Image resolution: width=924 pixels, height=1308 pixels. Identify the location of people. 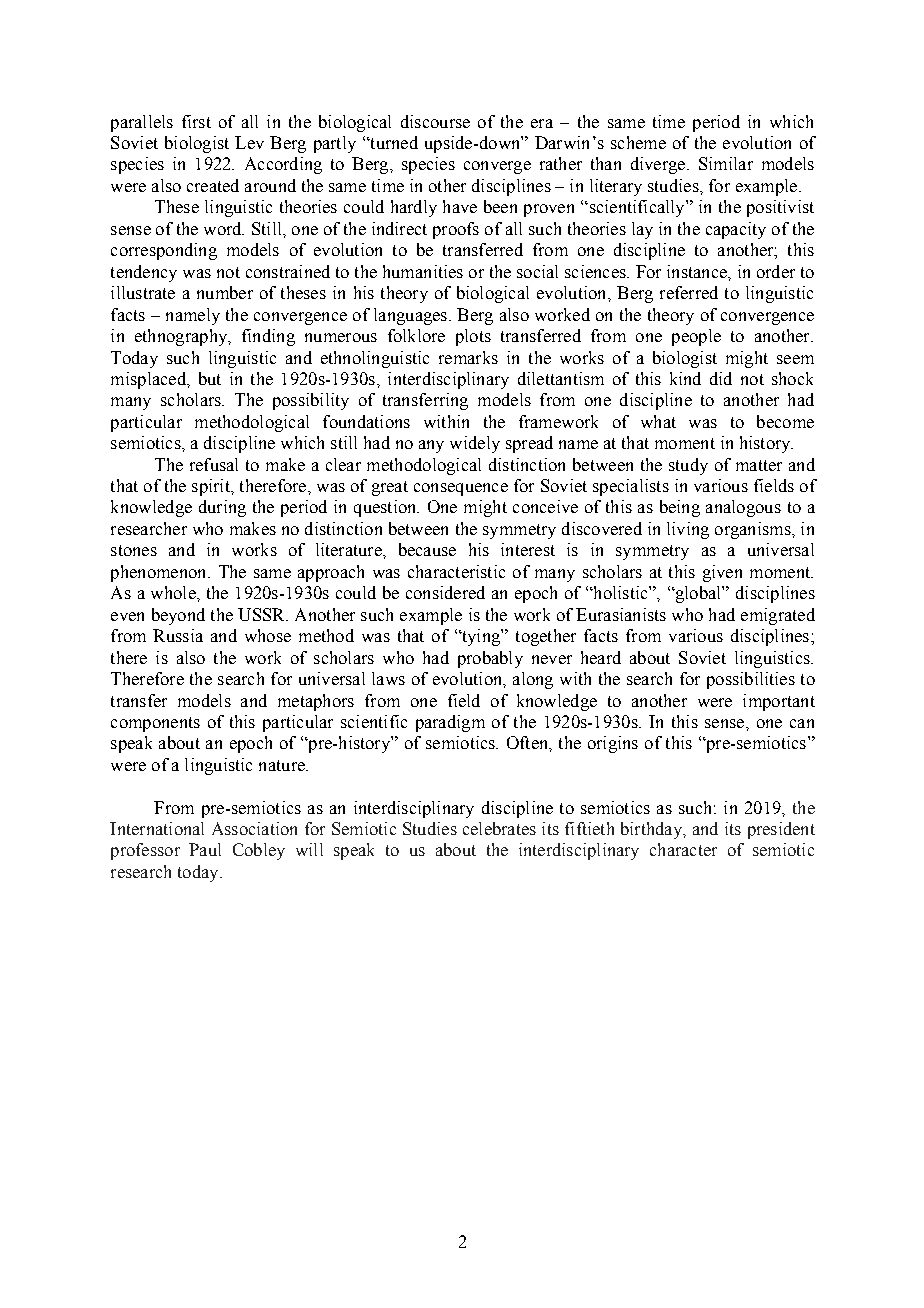
(696, 337).
